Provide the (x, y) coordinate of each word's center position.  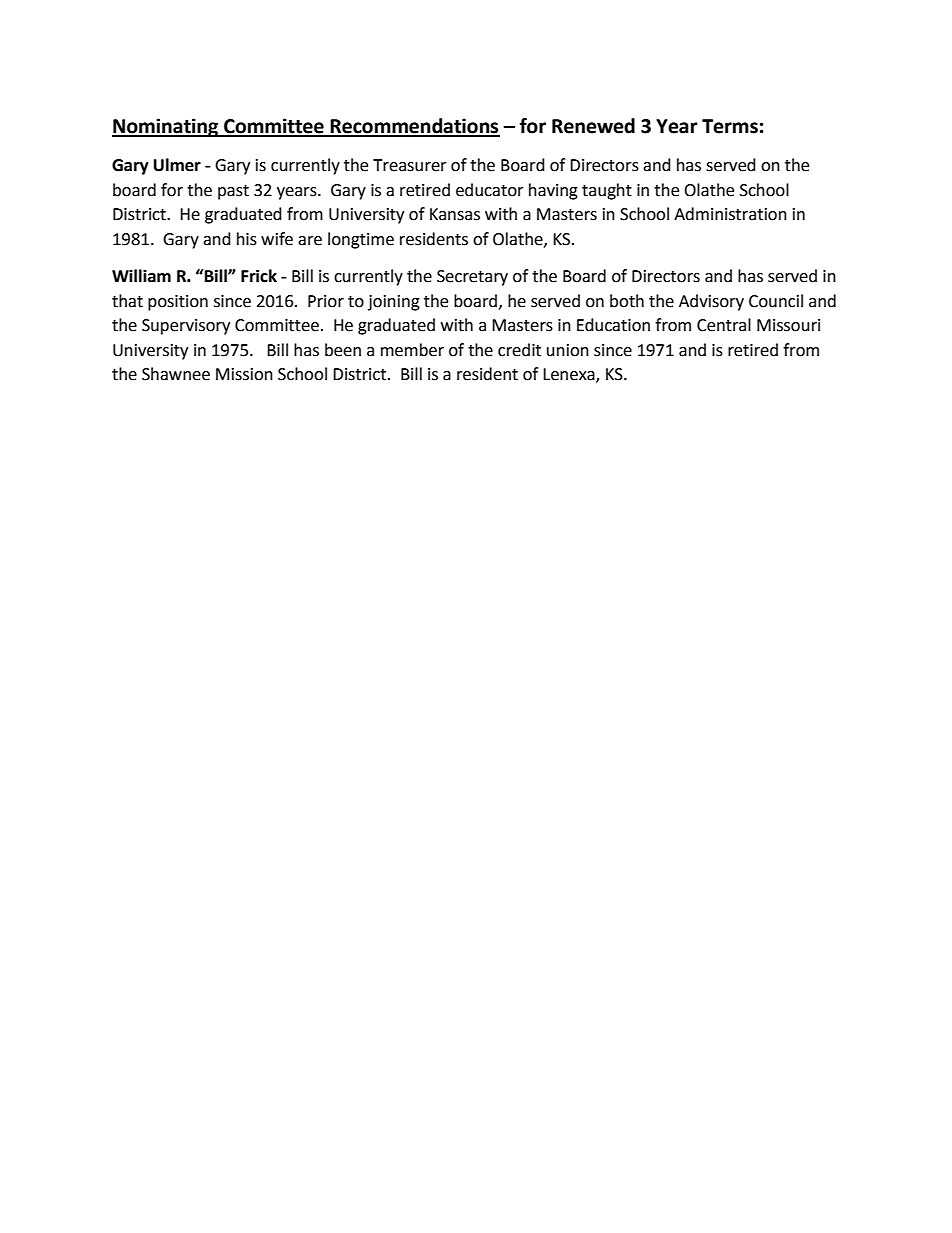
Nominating (166, 127)
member (412, 350)
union (568, 350)
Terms (730, 126)
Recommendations (414, 127)
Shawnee (176, 374)
